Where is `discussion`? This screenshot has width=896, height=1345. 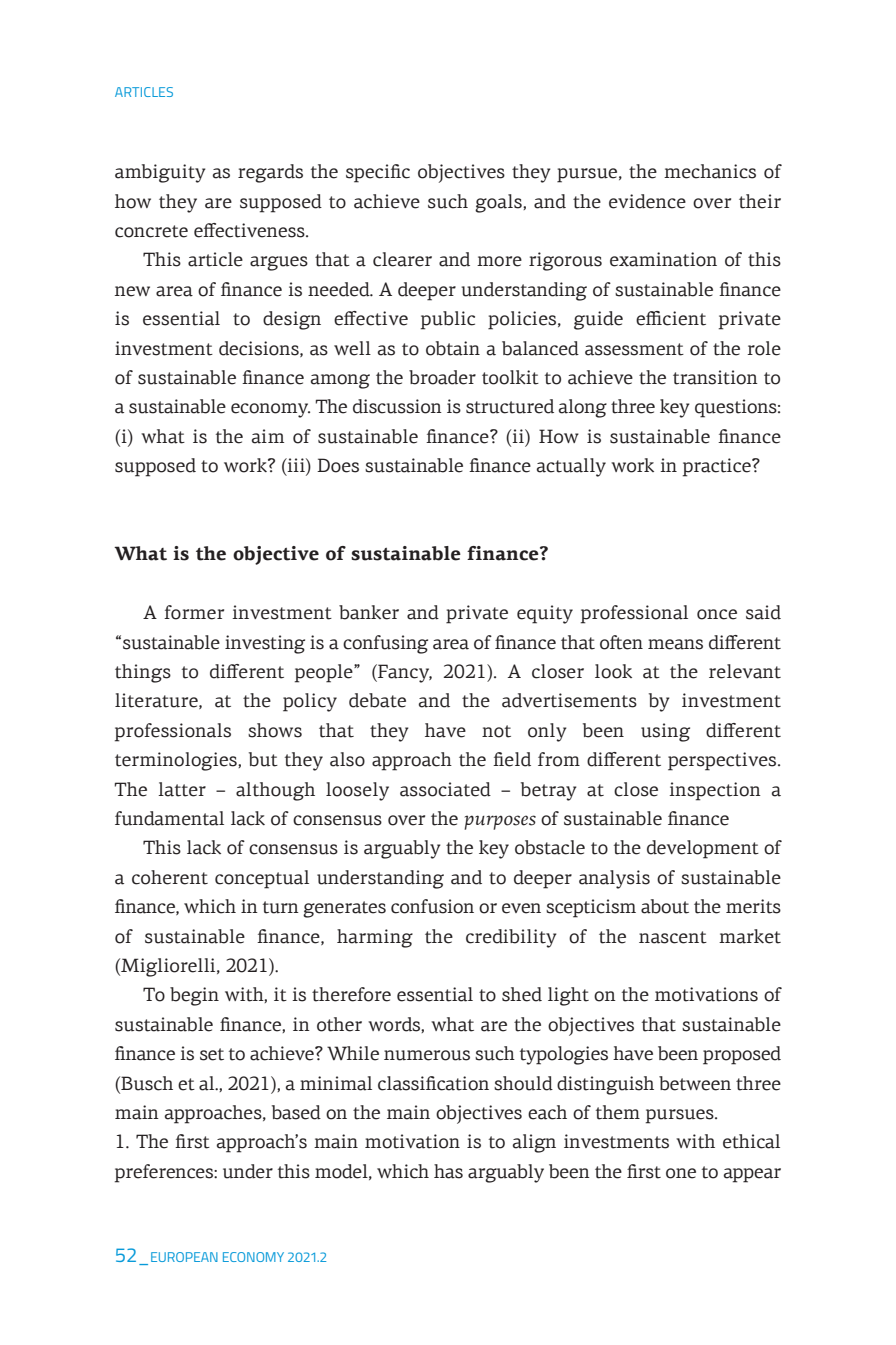 discussion is located at coordinates (397, 406).
